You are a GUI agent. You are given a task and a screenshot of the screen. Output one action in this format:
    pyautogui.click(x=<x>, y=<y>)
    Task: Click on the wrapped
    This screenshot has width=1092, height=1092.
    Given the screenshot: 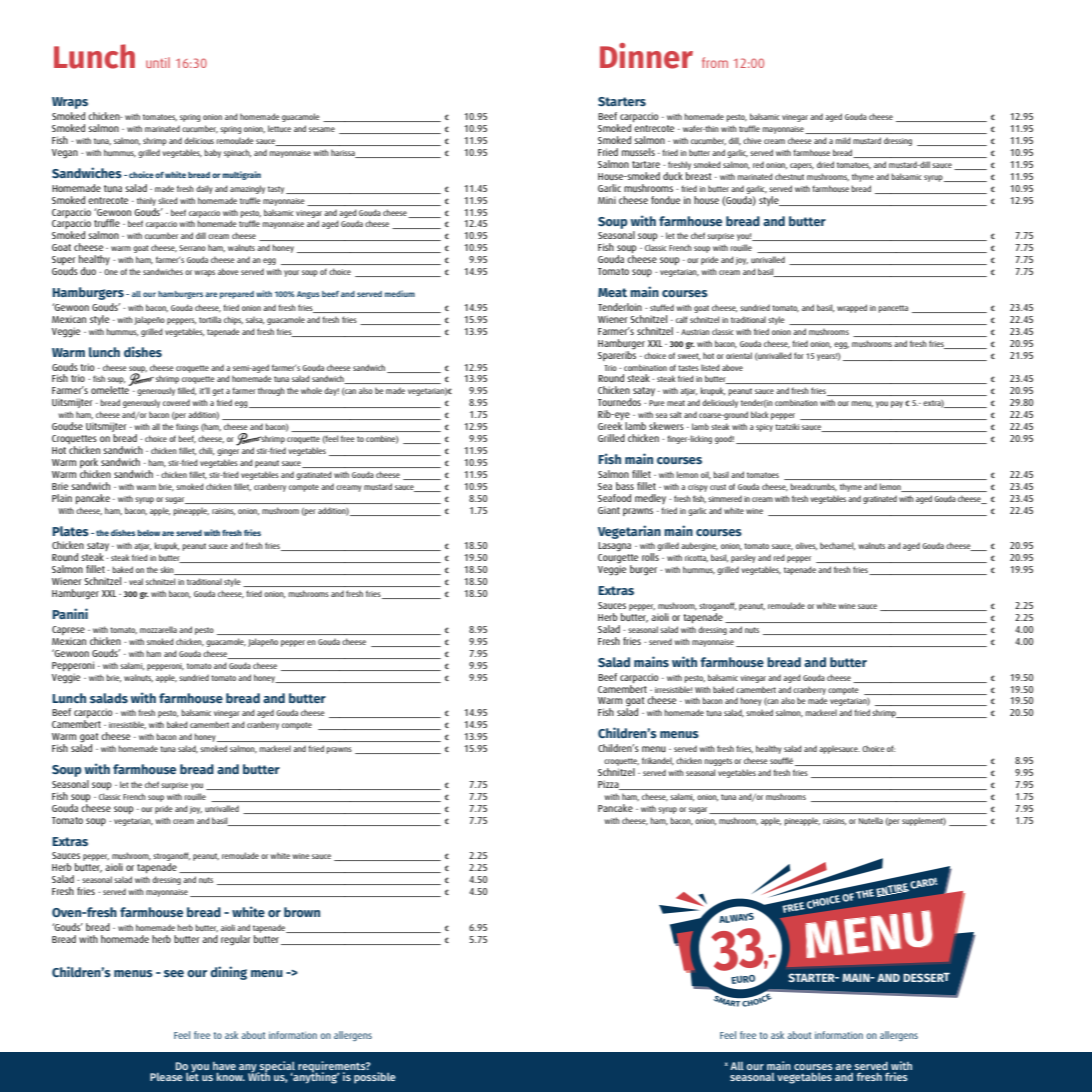 What is the action you would take?
    pyautogui.click(x=852, y=308)
